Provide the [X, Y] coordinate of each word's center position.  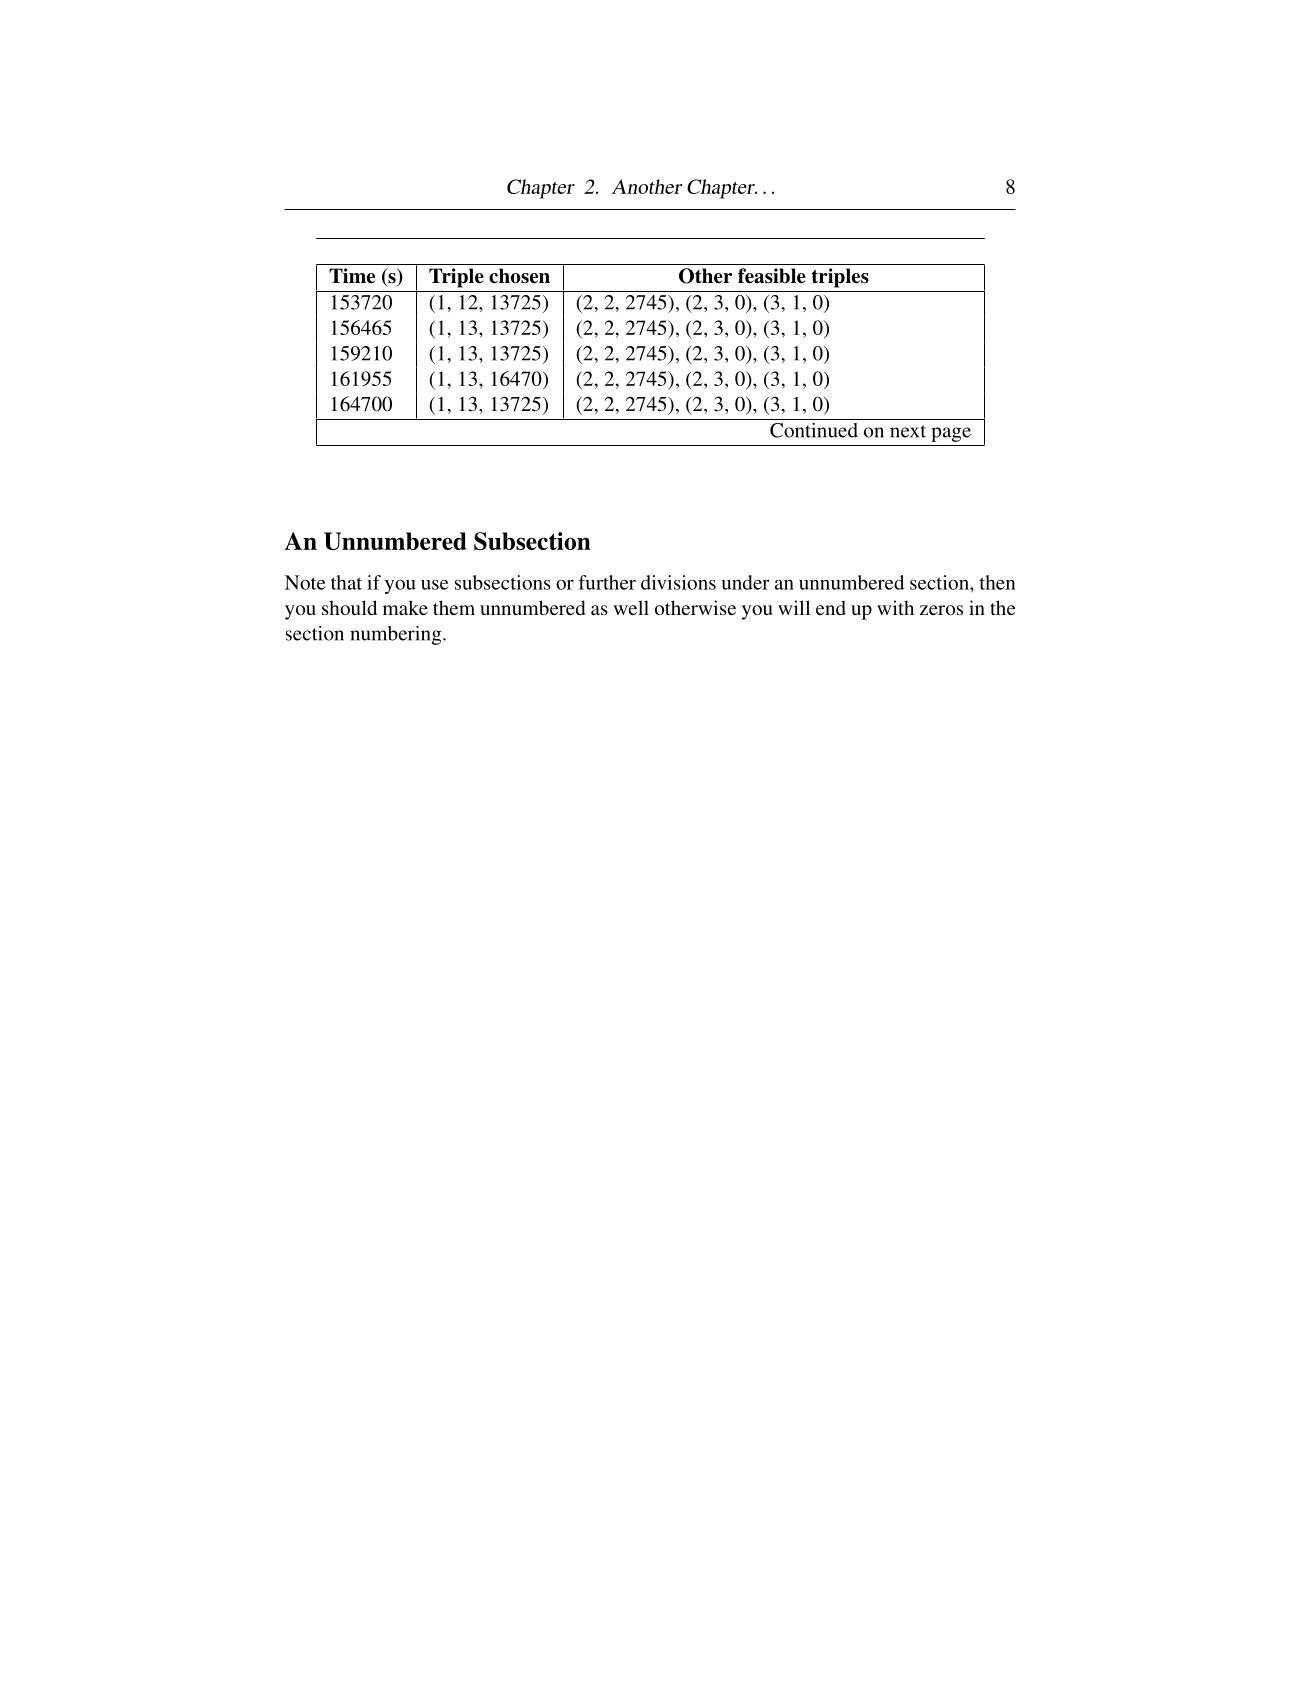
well [631, 607]
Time [352, 276]
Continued [814, 430]
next [908, 431]
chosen [519, 276]
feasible [772, 276]
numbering [397, 635]
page [951, 434]
